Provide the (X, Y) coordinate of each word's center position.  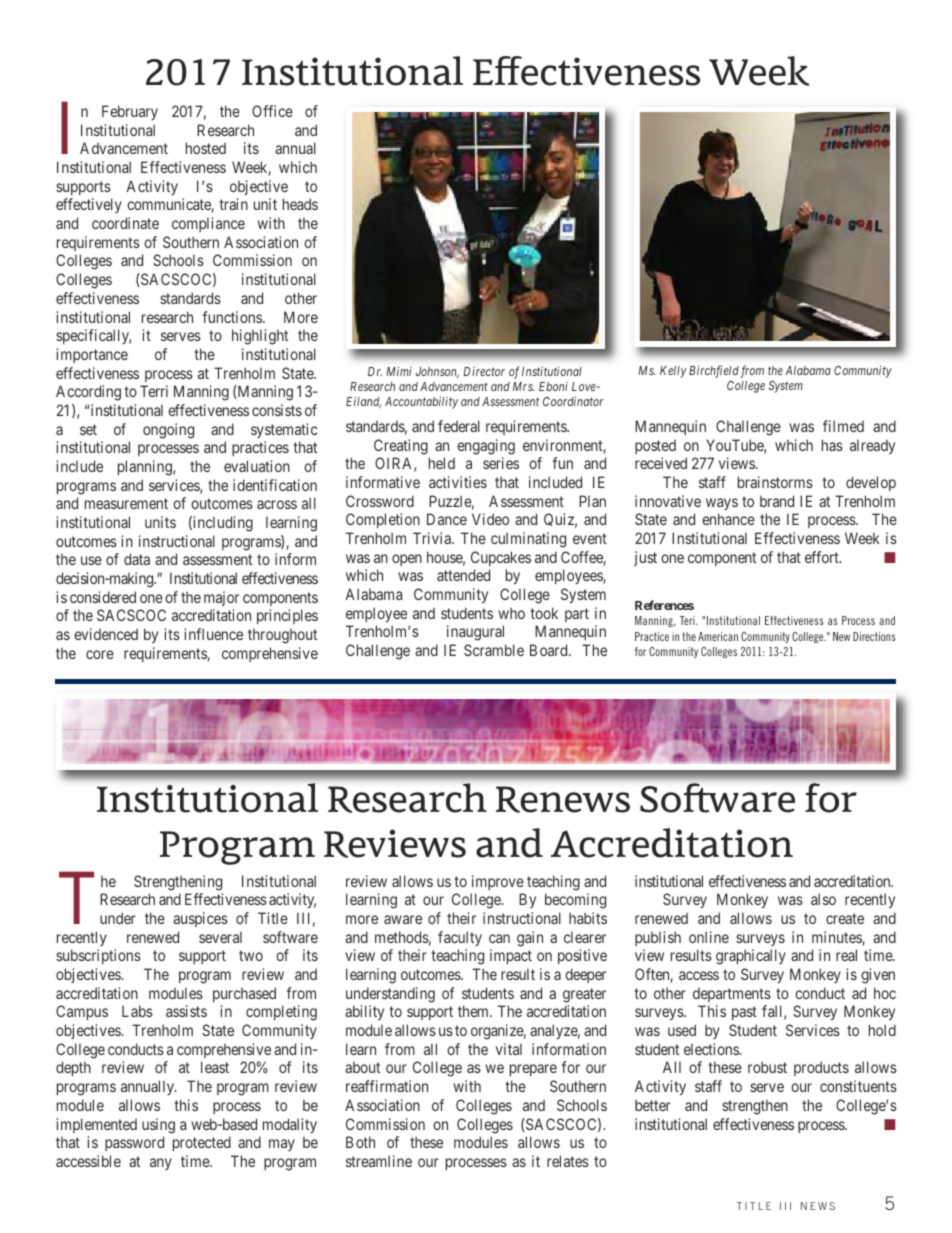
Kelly (673, 372)
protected (202, 1143)
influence (213, 634)
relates (568, 1161)
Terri (154, 391)
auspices (200, 919)
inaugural (475, 633)
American (718, 636)
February (130, 112)
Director (484, 371)
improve (498, 882)
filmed (843, 426)
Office (272, 111)
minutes (837, 938)
